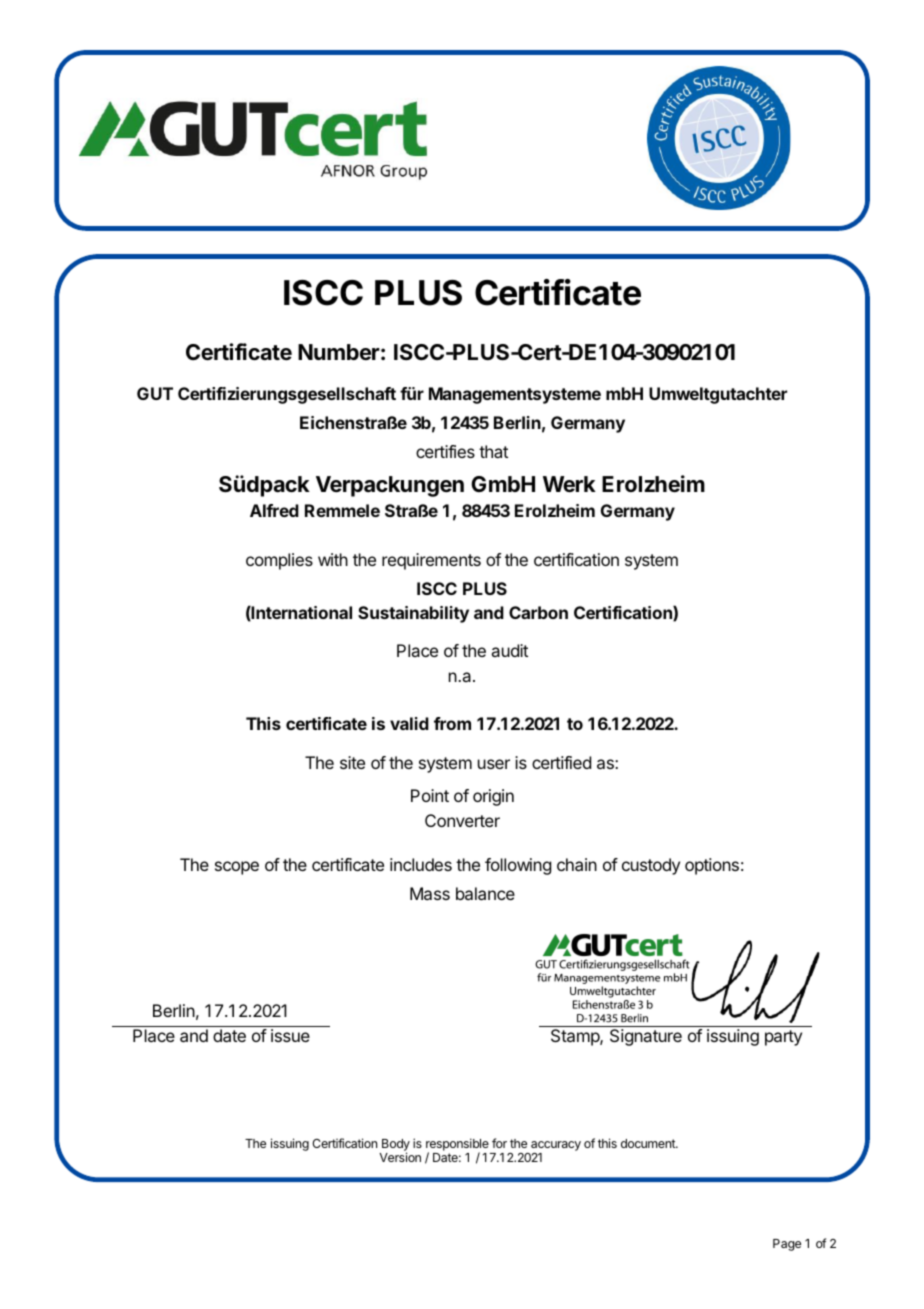 The image size is (924, 1309). I want to click on scope, so click(237, 868).
